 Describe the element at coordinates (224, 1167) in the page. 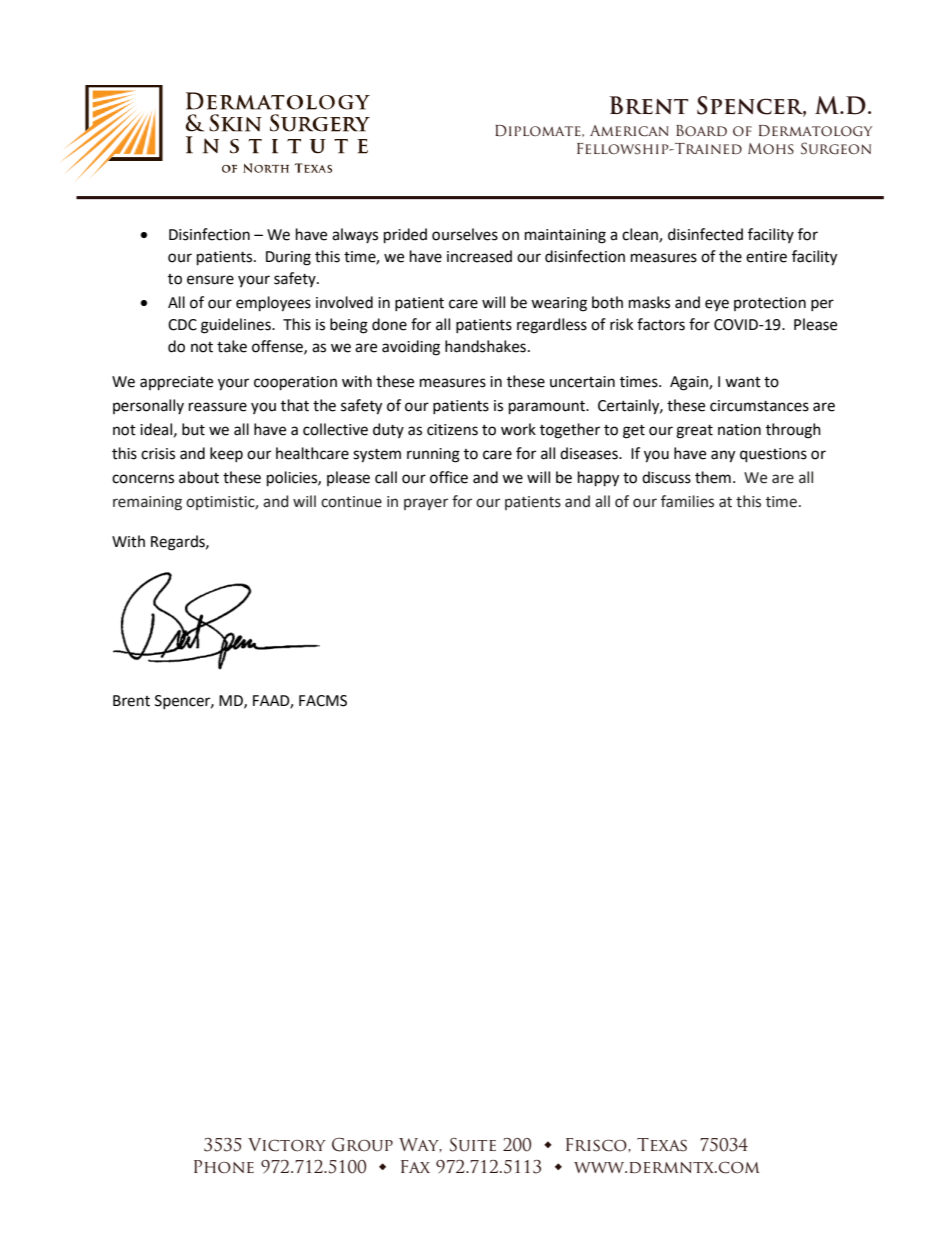

I see `Phone` at that location.
